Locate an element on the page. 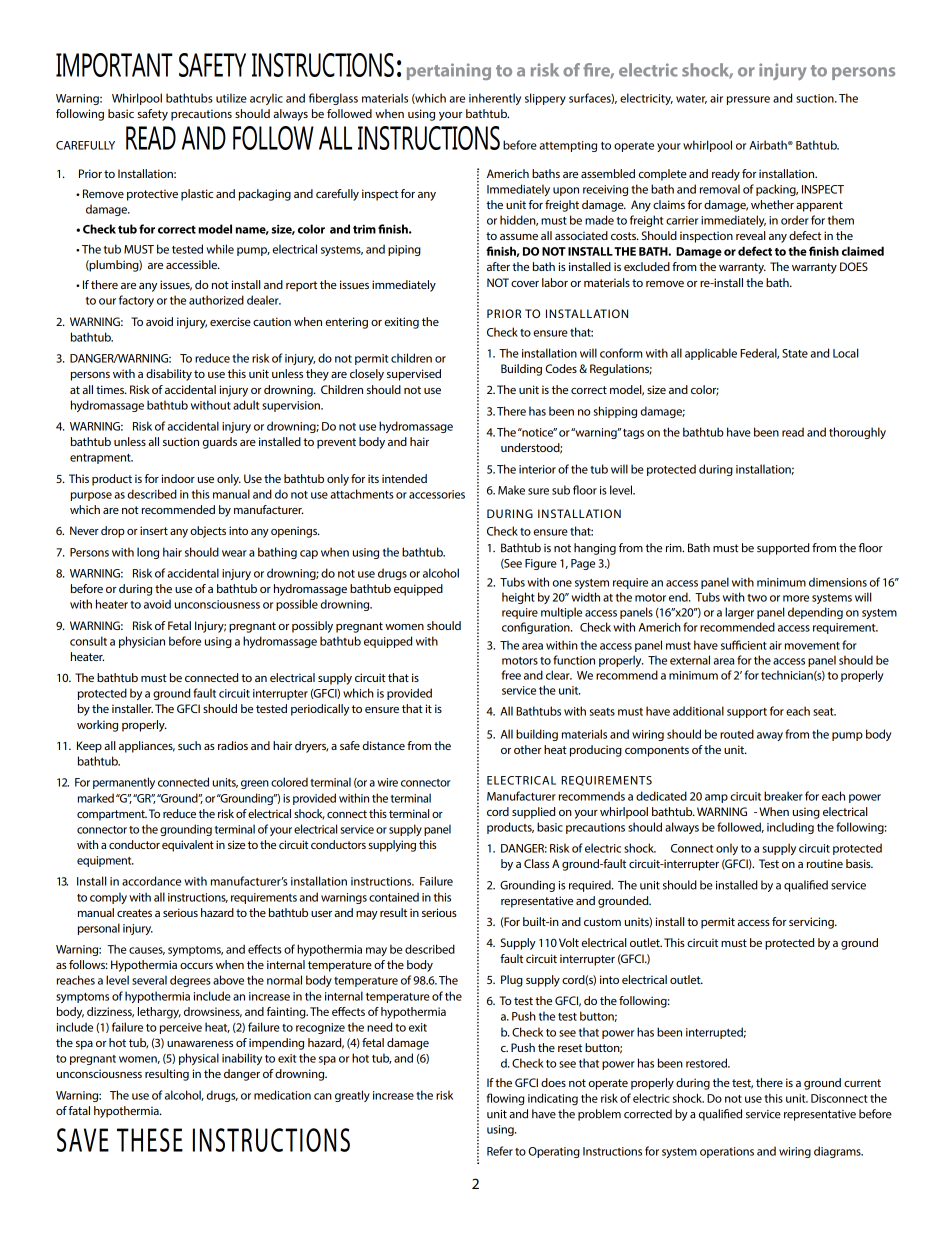 This document has height=1233, width=952. inherently is located at coordinates (495, 99).
